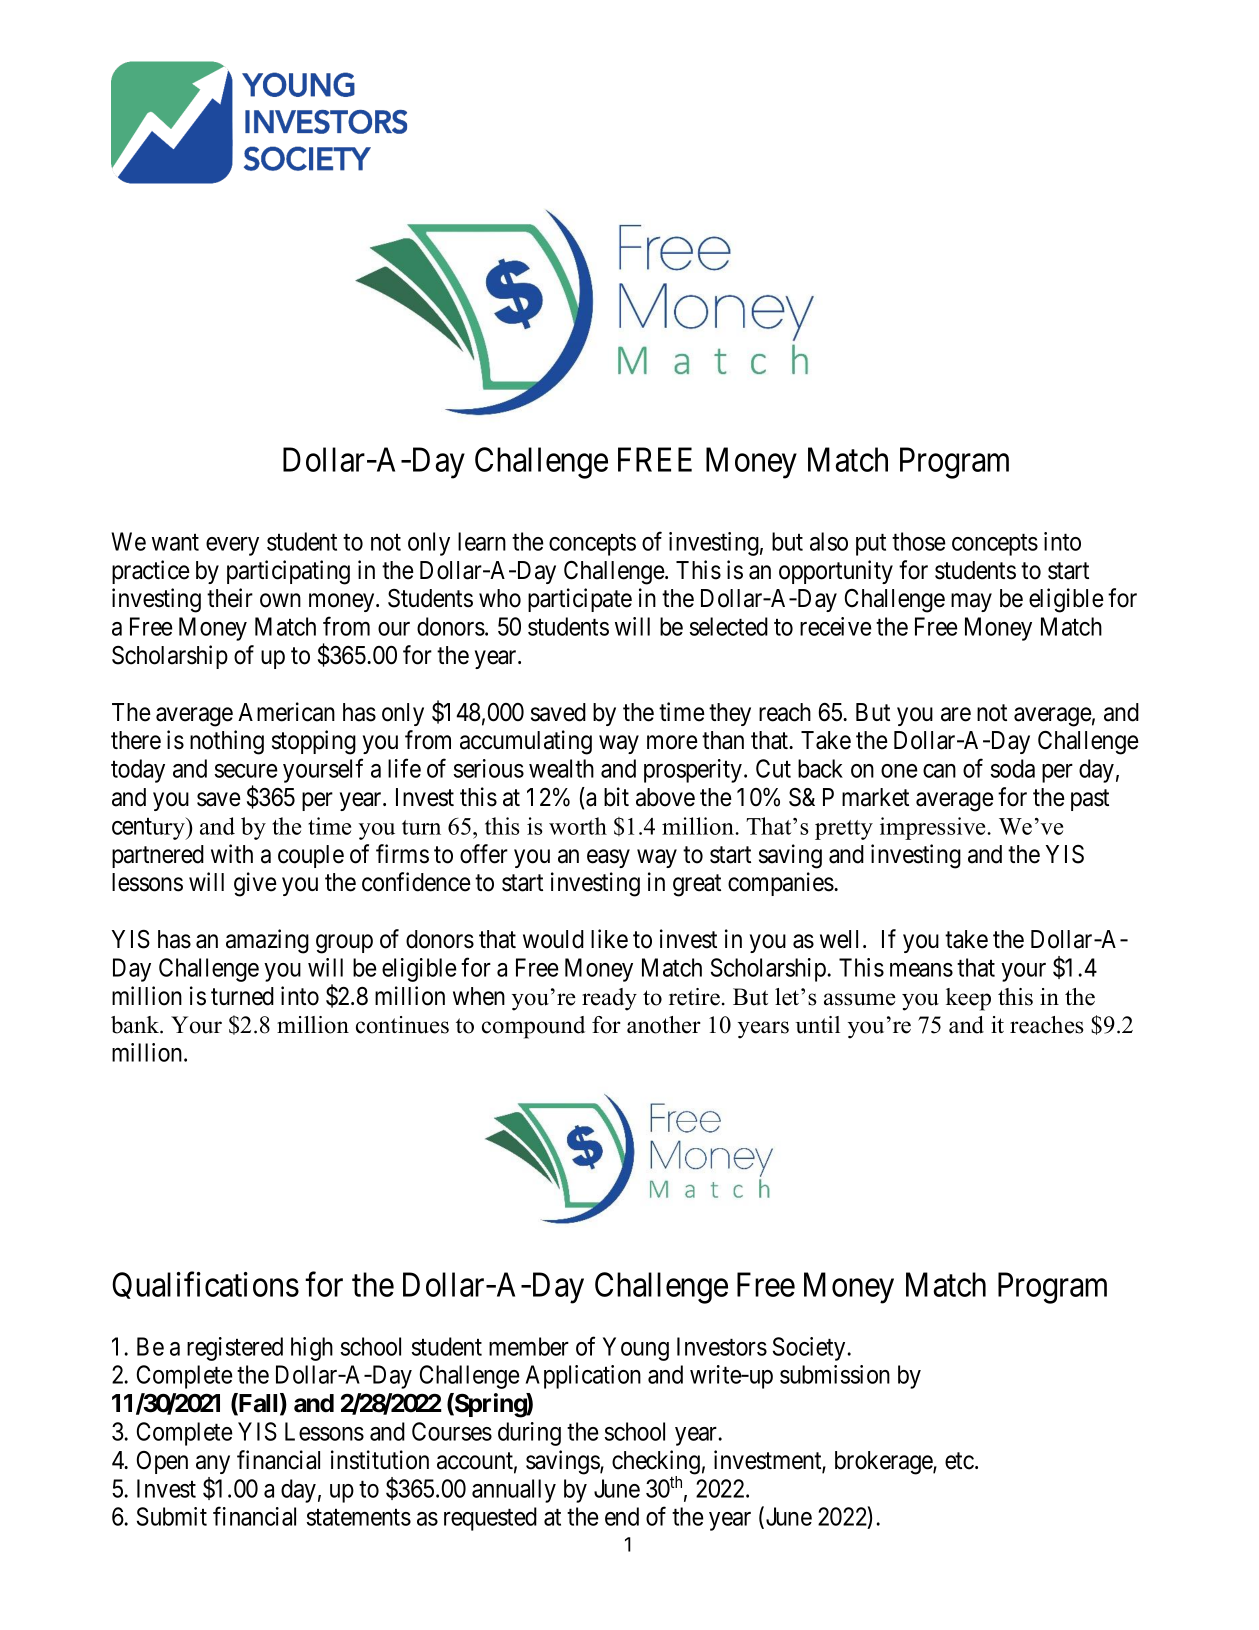 The image size is (1259, 1630). What do you see at coordinates (622, 1516) in the screenshot?
I see `end` at bounding box center [622, 1516].
